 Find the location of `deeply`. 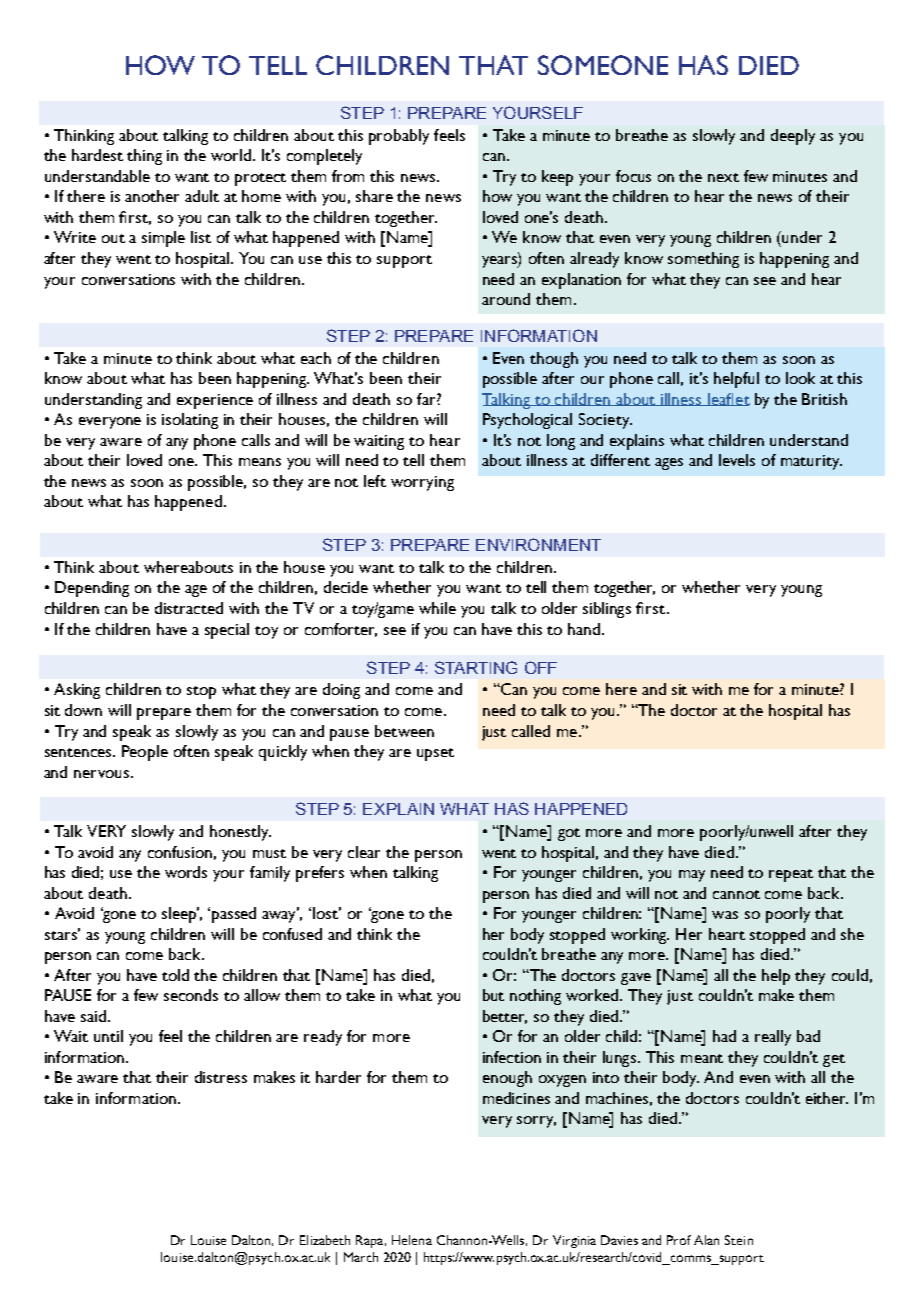

deeply is located at coordinates (793, 137).
